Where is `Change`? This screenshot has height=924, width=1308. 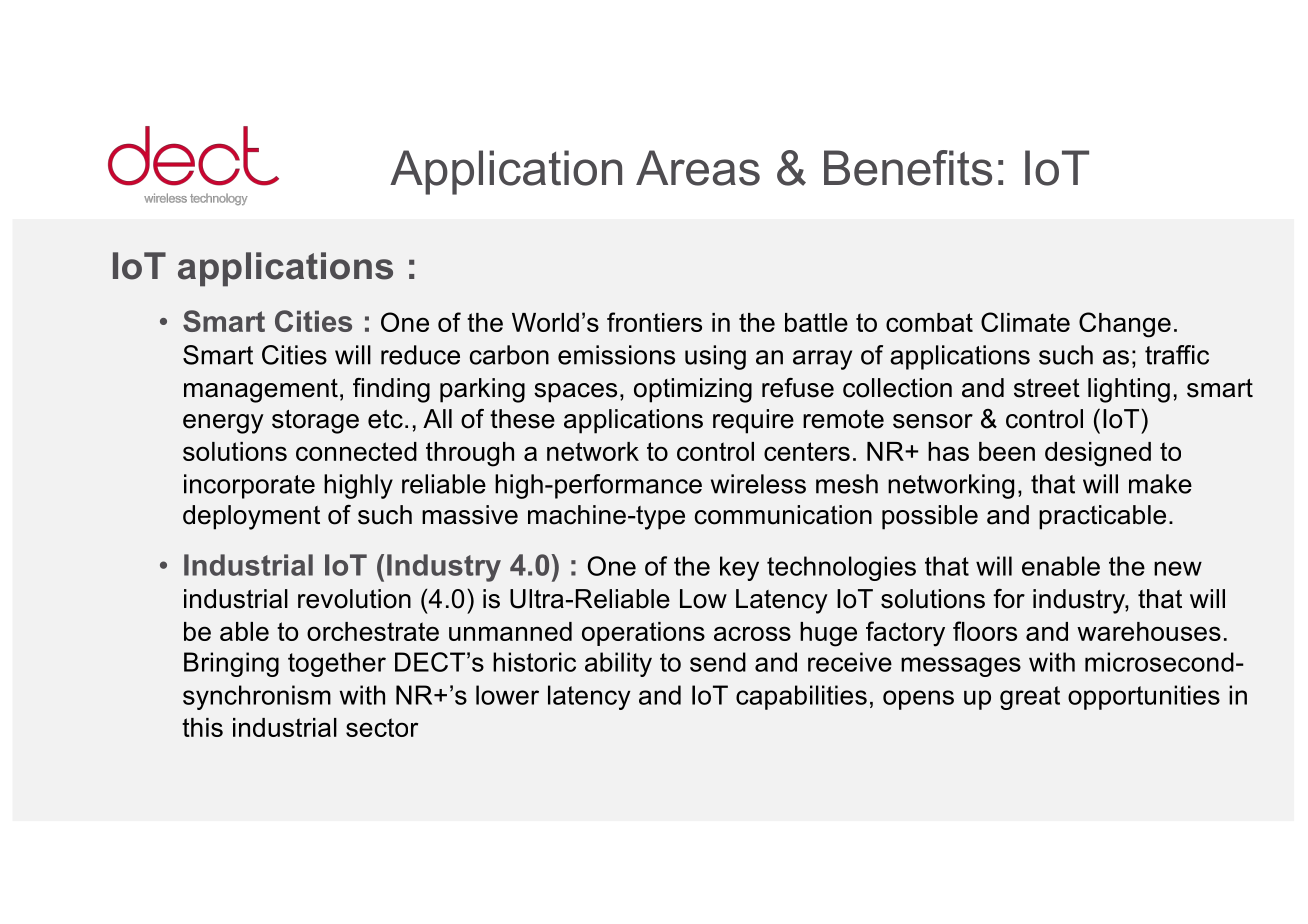 Change is located at coordinates (1125, 325).
